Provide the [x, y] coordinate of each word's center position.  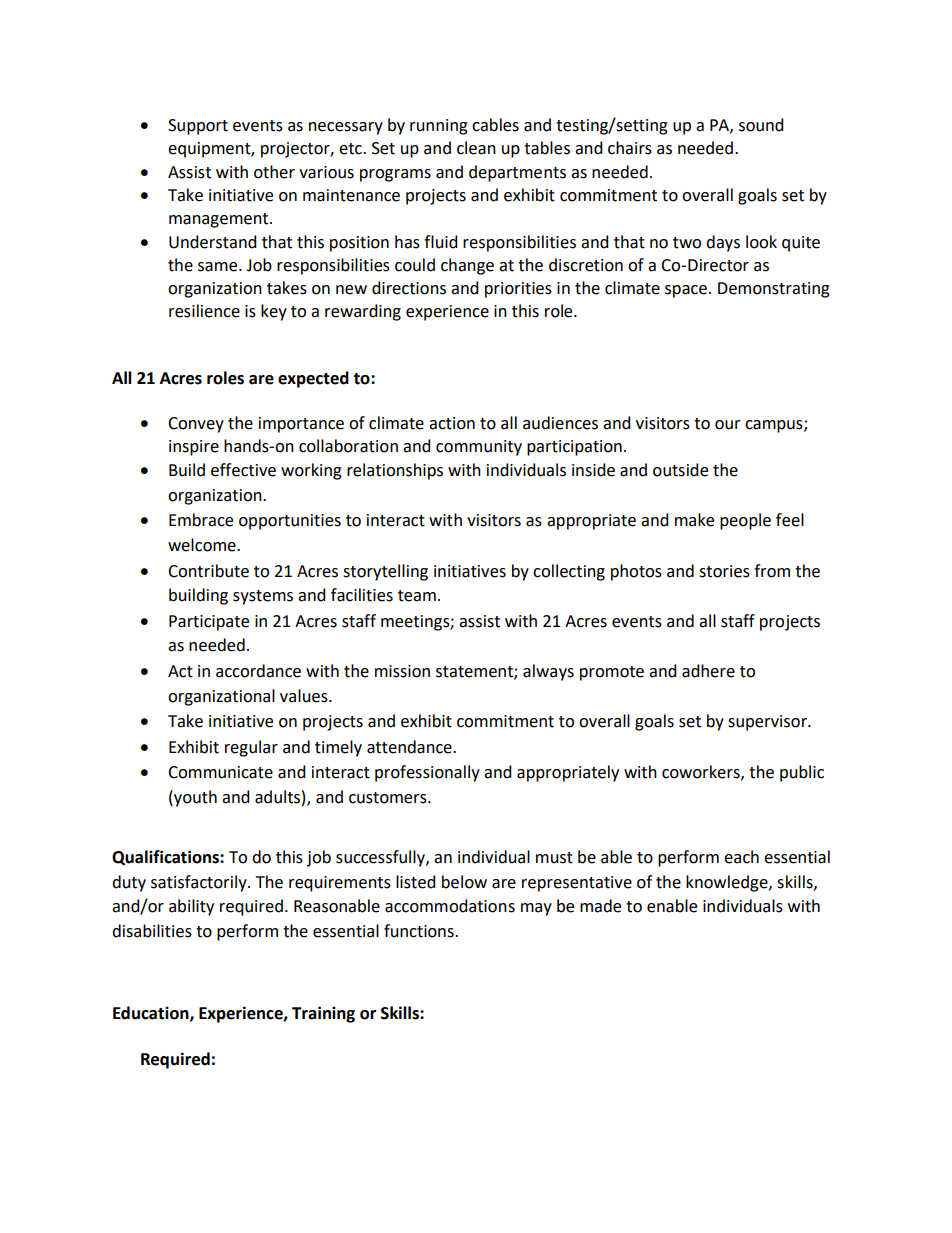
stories [724, 571]
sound [761, 125]
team [417, 596]
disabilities [152, 931]
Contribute [208, 571]
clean [476, 148]
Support [198, 127]
